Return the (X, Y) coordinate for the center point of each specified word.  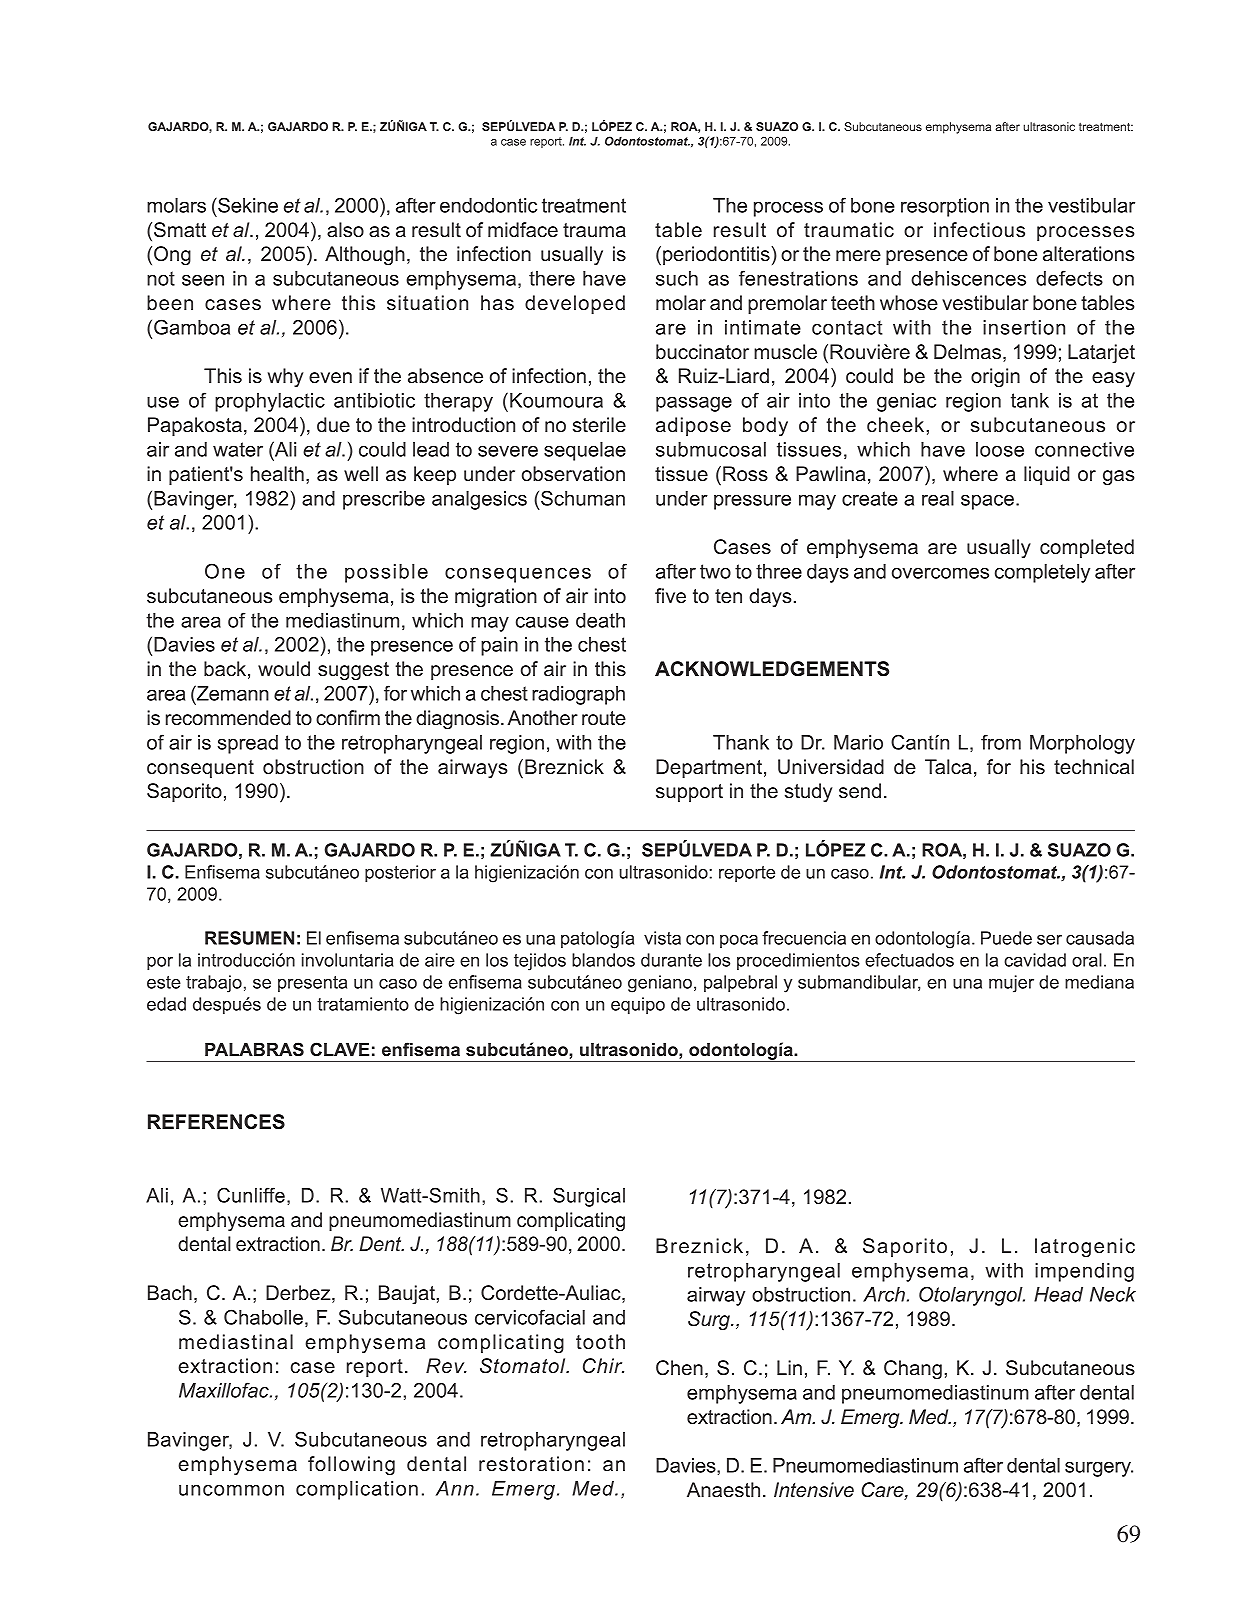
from (1001, 742)
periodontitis (717, 255)
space (987, 502)
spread (248, 744)
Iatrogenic (1085, 1248)
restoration (531, 1463)
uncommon (231, 1490)
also (345, 229)
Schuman (583, 498)
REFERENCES (216, 1122)
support (689, 793)
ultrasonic (1049, 126)
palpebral (740, 983)
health (277, 473)
